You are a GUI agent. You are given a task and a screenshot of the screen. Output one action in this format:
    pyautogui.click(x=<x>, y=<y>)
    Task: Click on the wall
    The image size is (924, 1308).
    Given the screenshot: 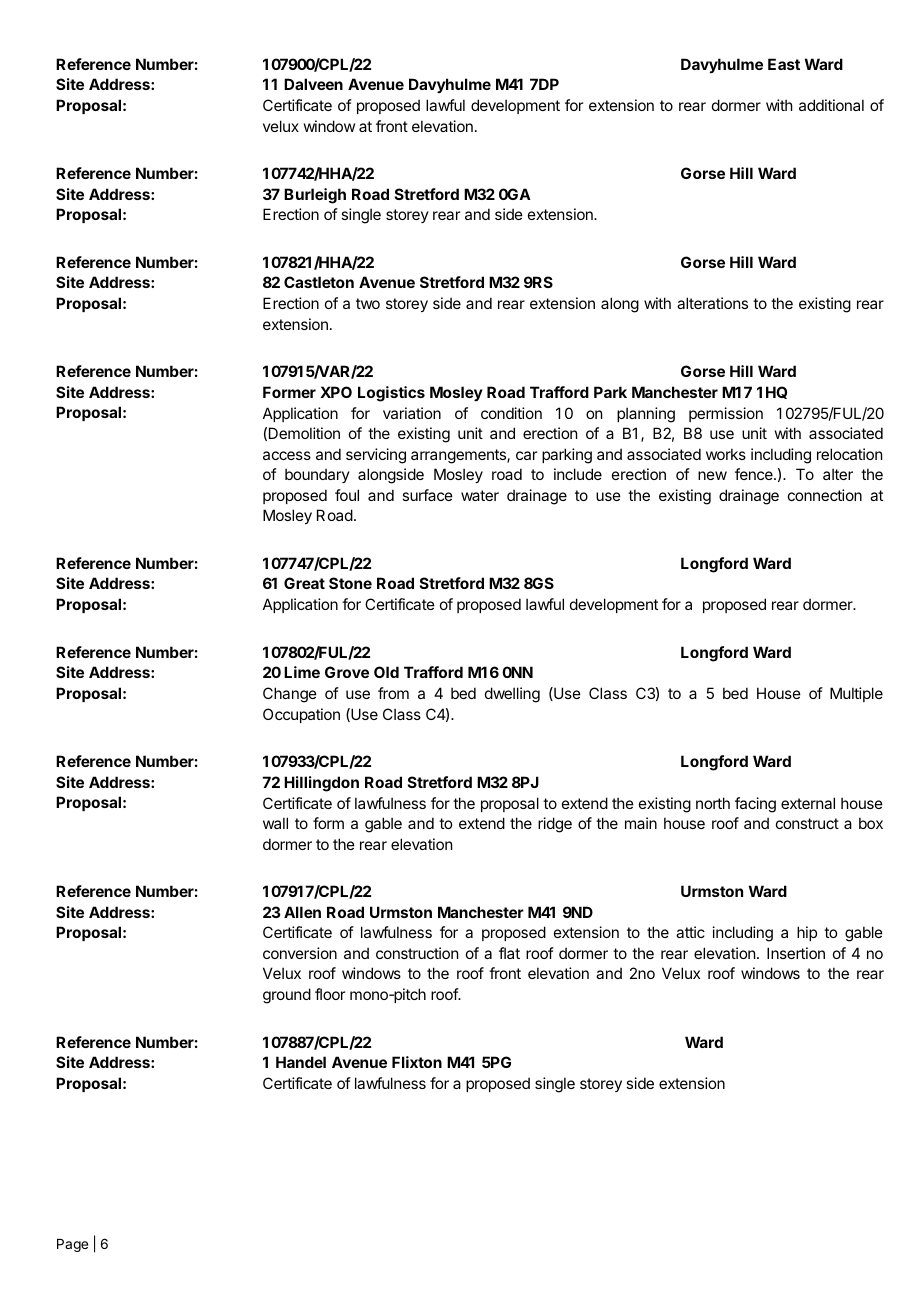 What is the action you would take?
    pyautogui.click(x=275, y=823)
